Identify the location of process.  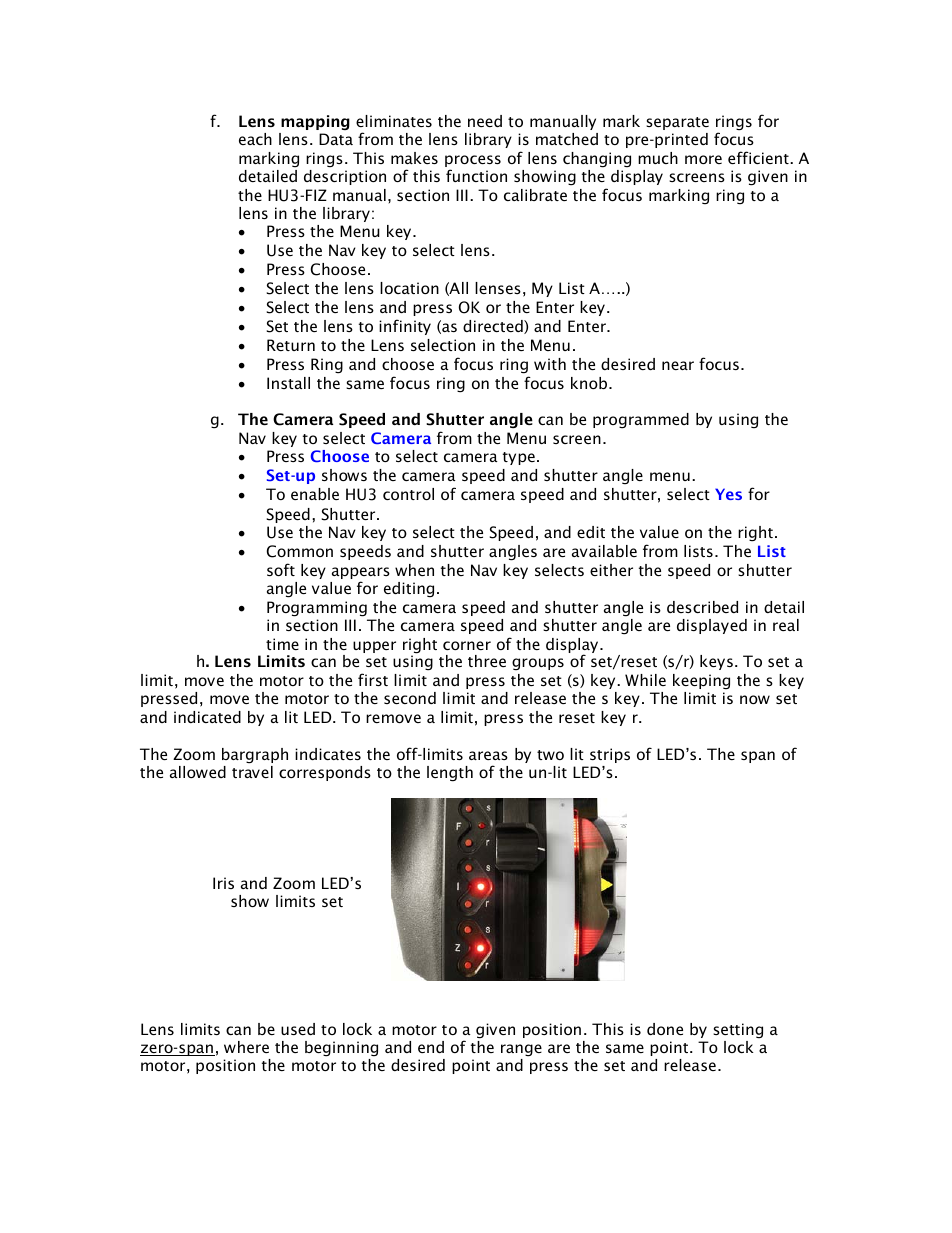
(473, 162).
